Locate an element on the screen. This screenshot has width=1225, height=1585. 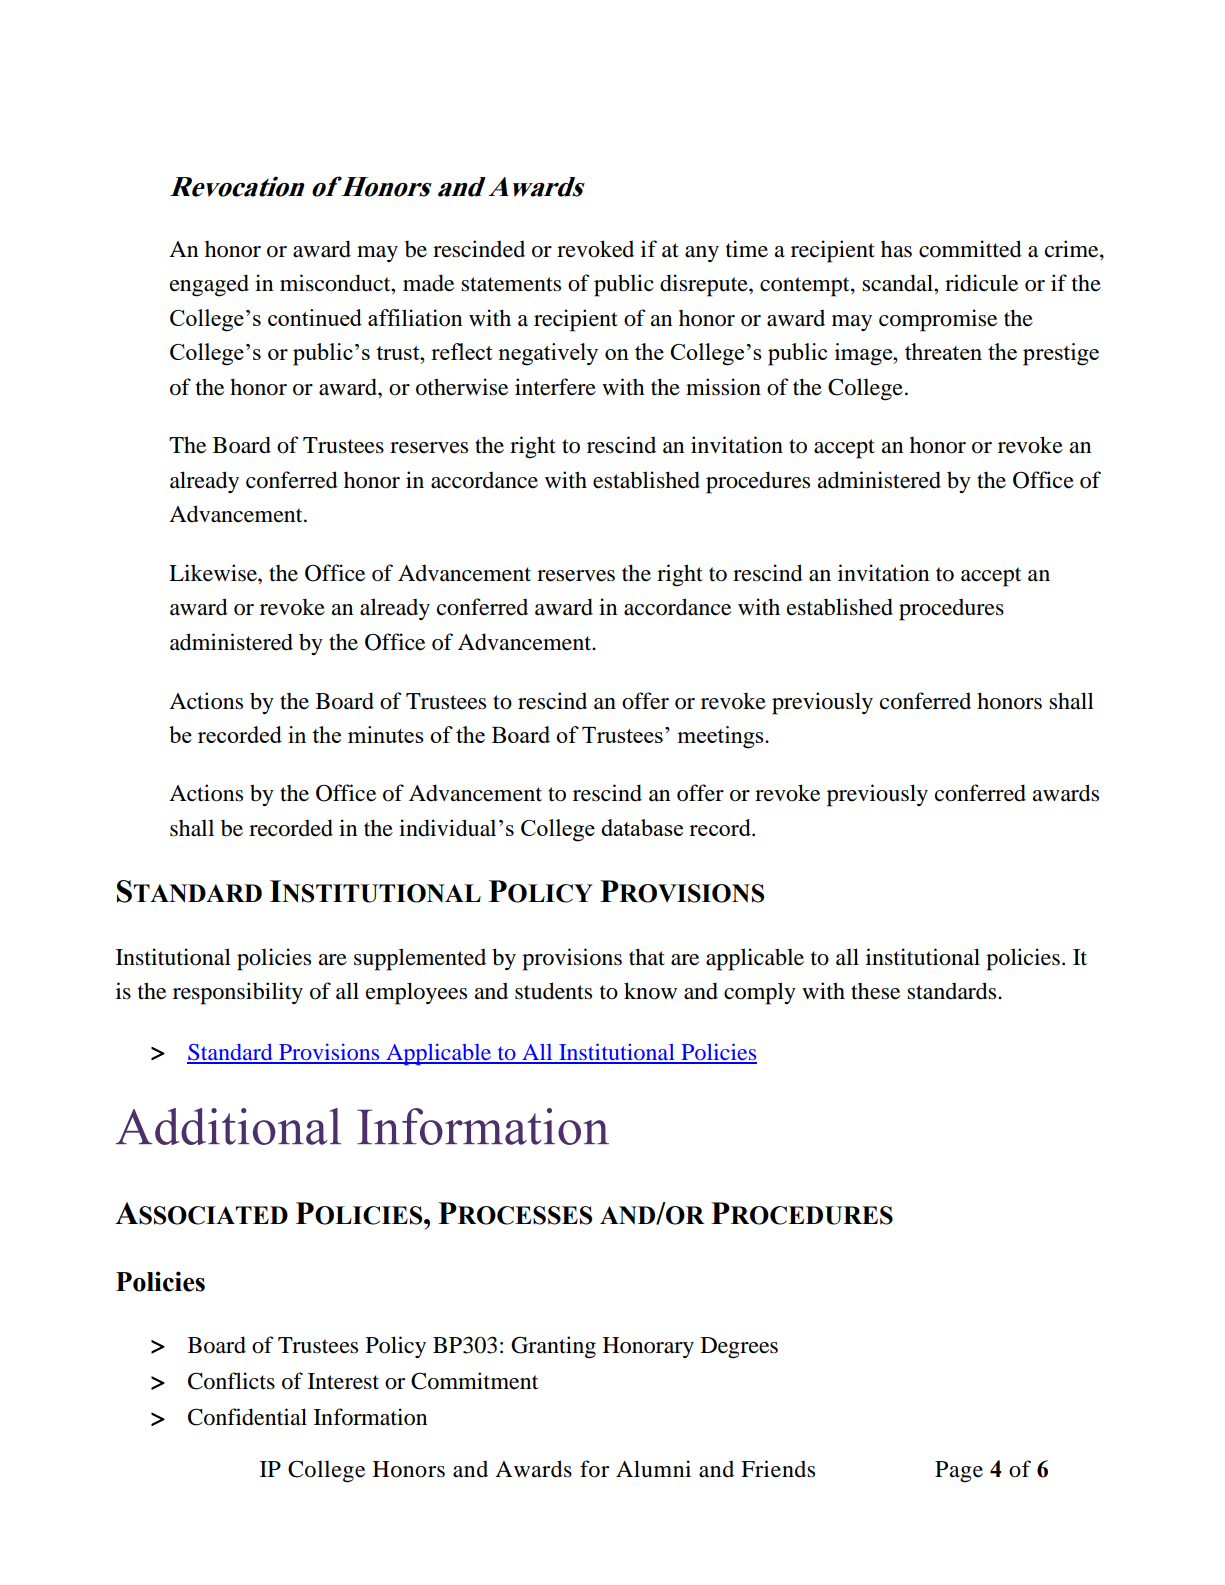
supplemented is located at coordinates (420, 959).
